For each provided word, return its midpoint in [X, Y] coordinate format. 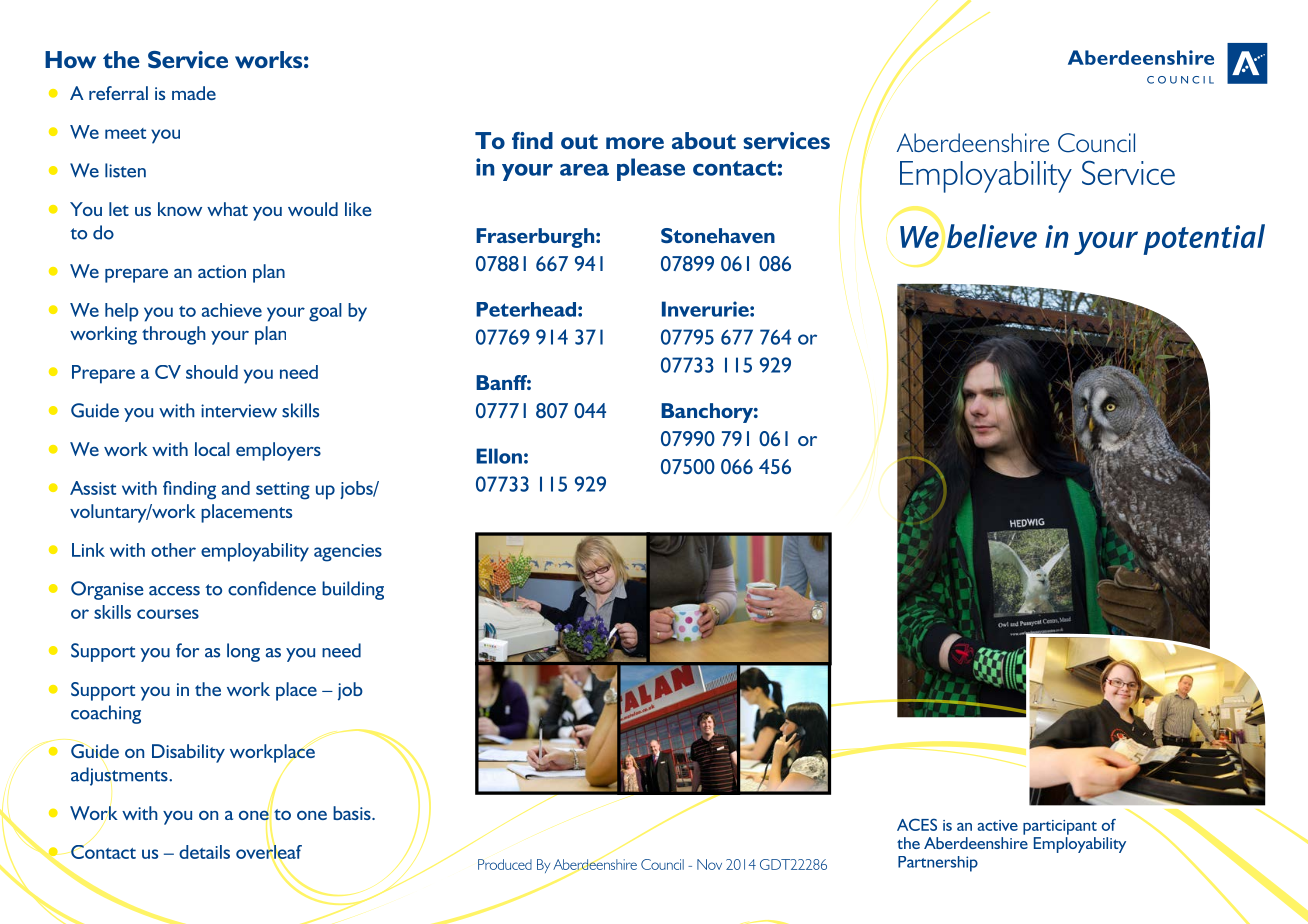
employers [278, 451]
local [212, 449]
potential [1204, 239]
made [194, 93]
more [635, 143]
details [204, 852]
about [704, 140]
